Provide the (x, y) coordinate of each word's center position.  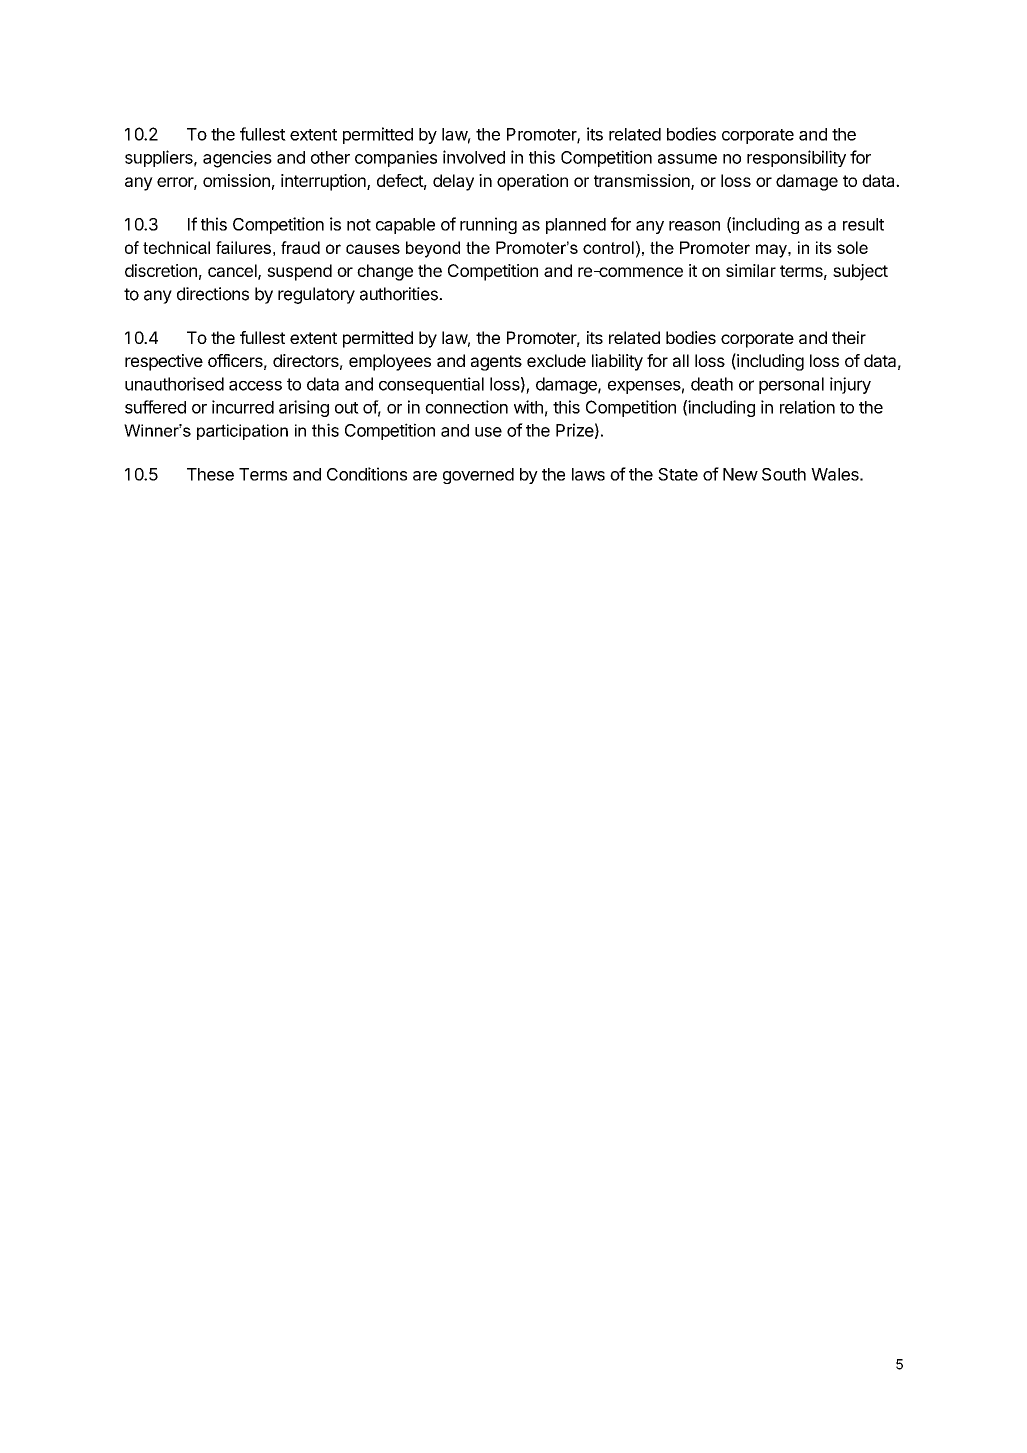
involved (474, 157)
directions (213, 294)
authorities (400, 294)
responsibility (796, 158)
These (210, 474)
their (849, 337)
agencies (237, 159)
